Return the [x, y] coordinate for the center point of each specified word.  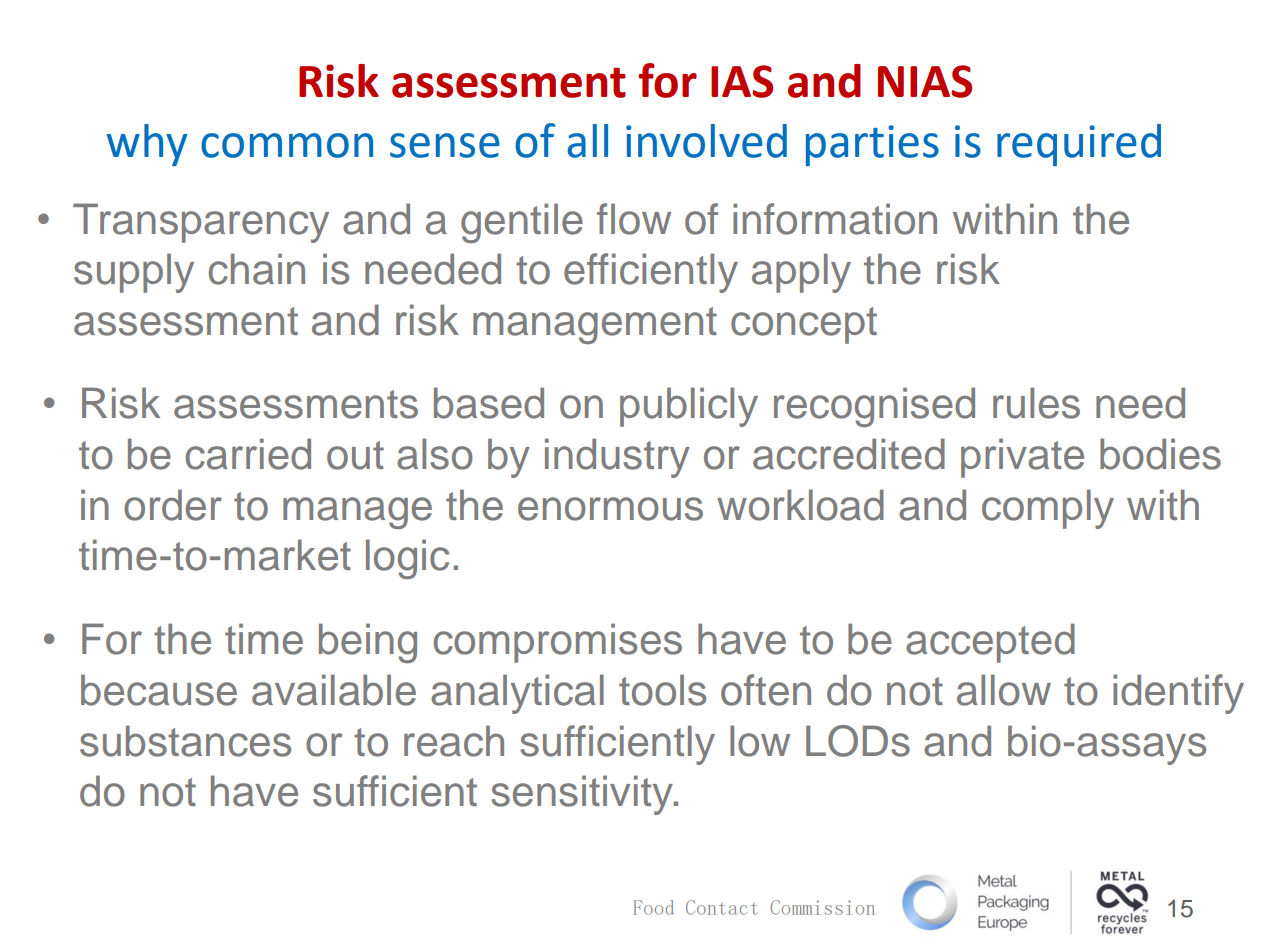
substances [185, 741]
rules [1036, 403]
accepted [990, 643]
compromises [558, 643]
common [287, 145]
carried [248, 454]
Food [653, 907]
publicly [689, 407]
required [1079, 145]
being [368, 643]
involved [706, 141]
